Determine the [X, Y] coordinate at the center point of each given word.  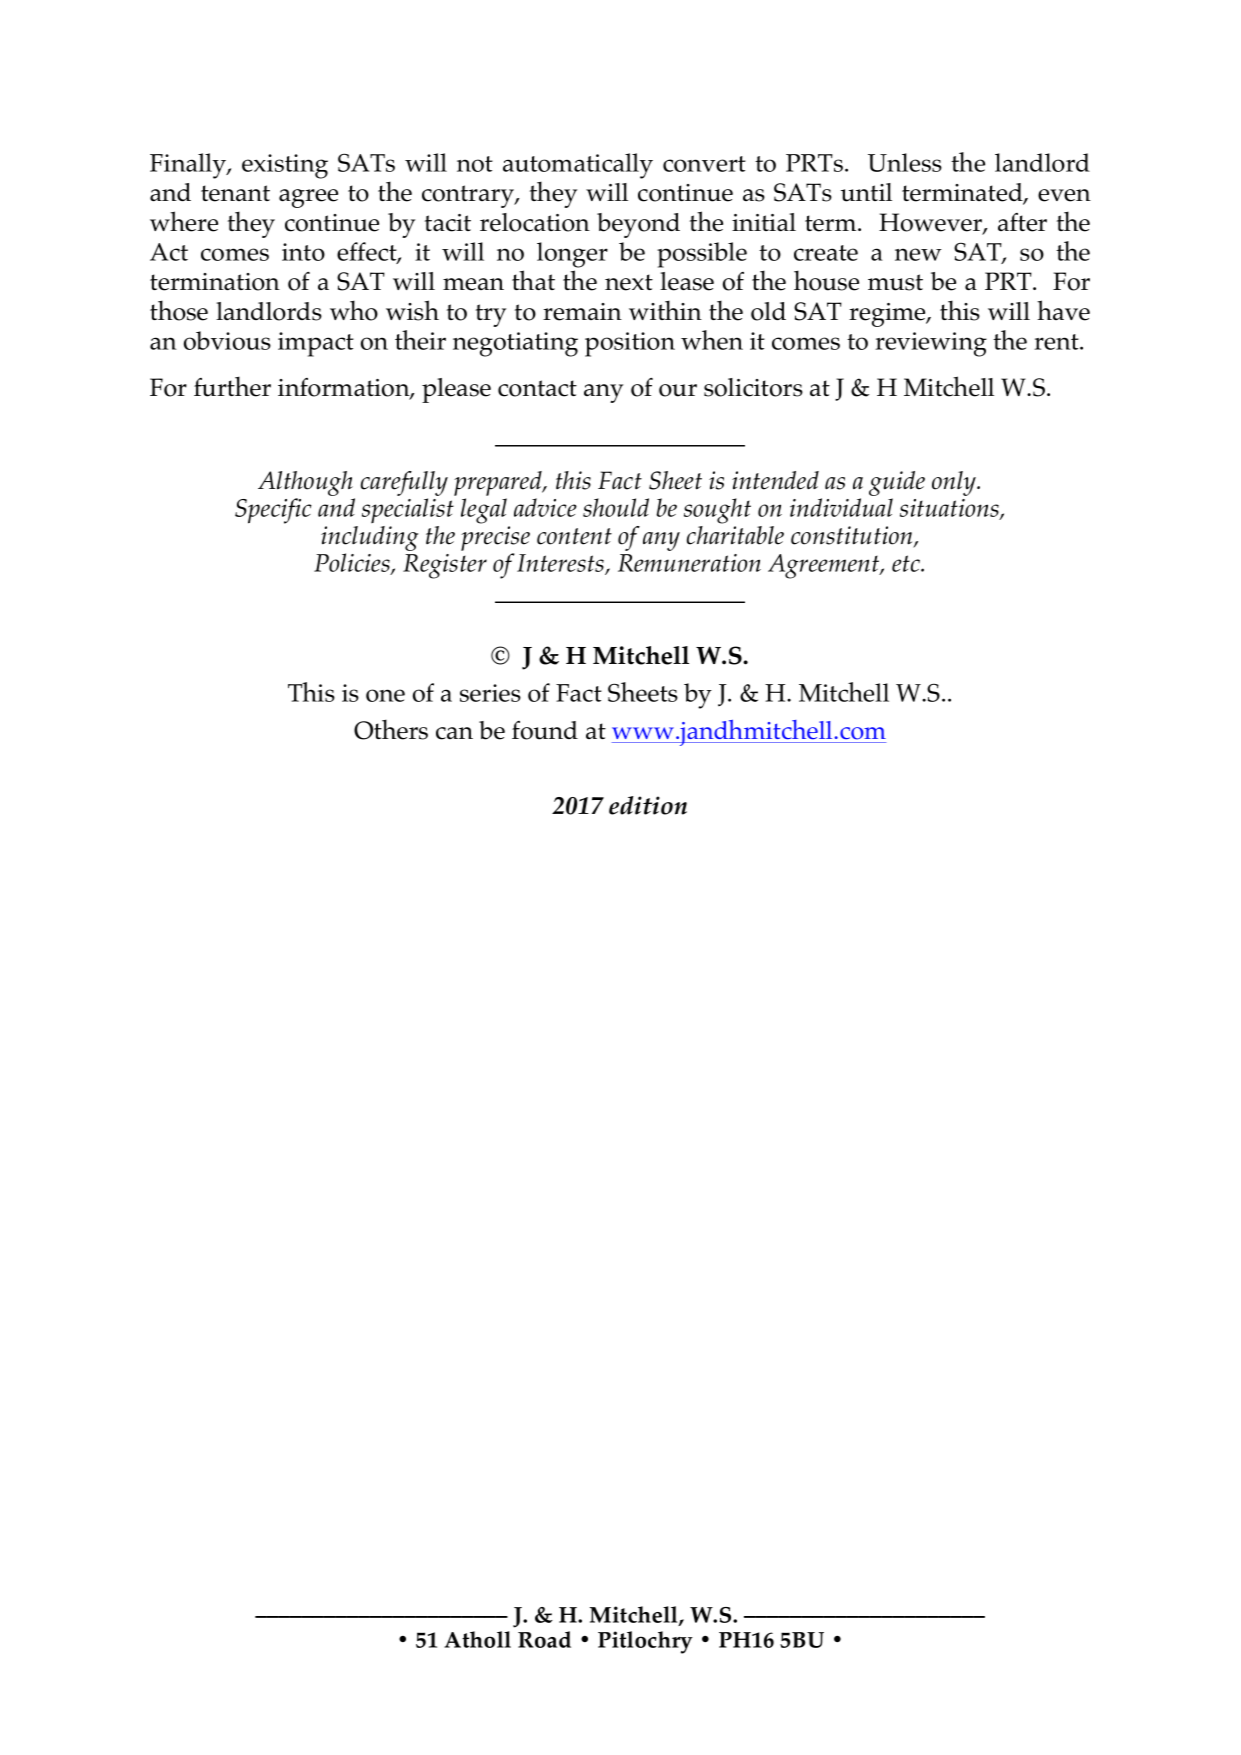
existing [285, 166]
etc [907, 563]
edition [648, 805]
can [454, 733]
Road [544, 1639]
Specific [273, 511]
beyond [638, 225]
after [1022, 222]
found [545, 730]
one [385, 695]
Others [391, 729]
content [574, 536]
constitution [853, 536]
